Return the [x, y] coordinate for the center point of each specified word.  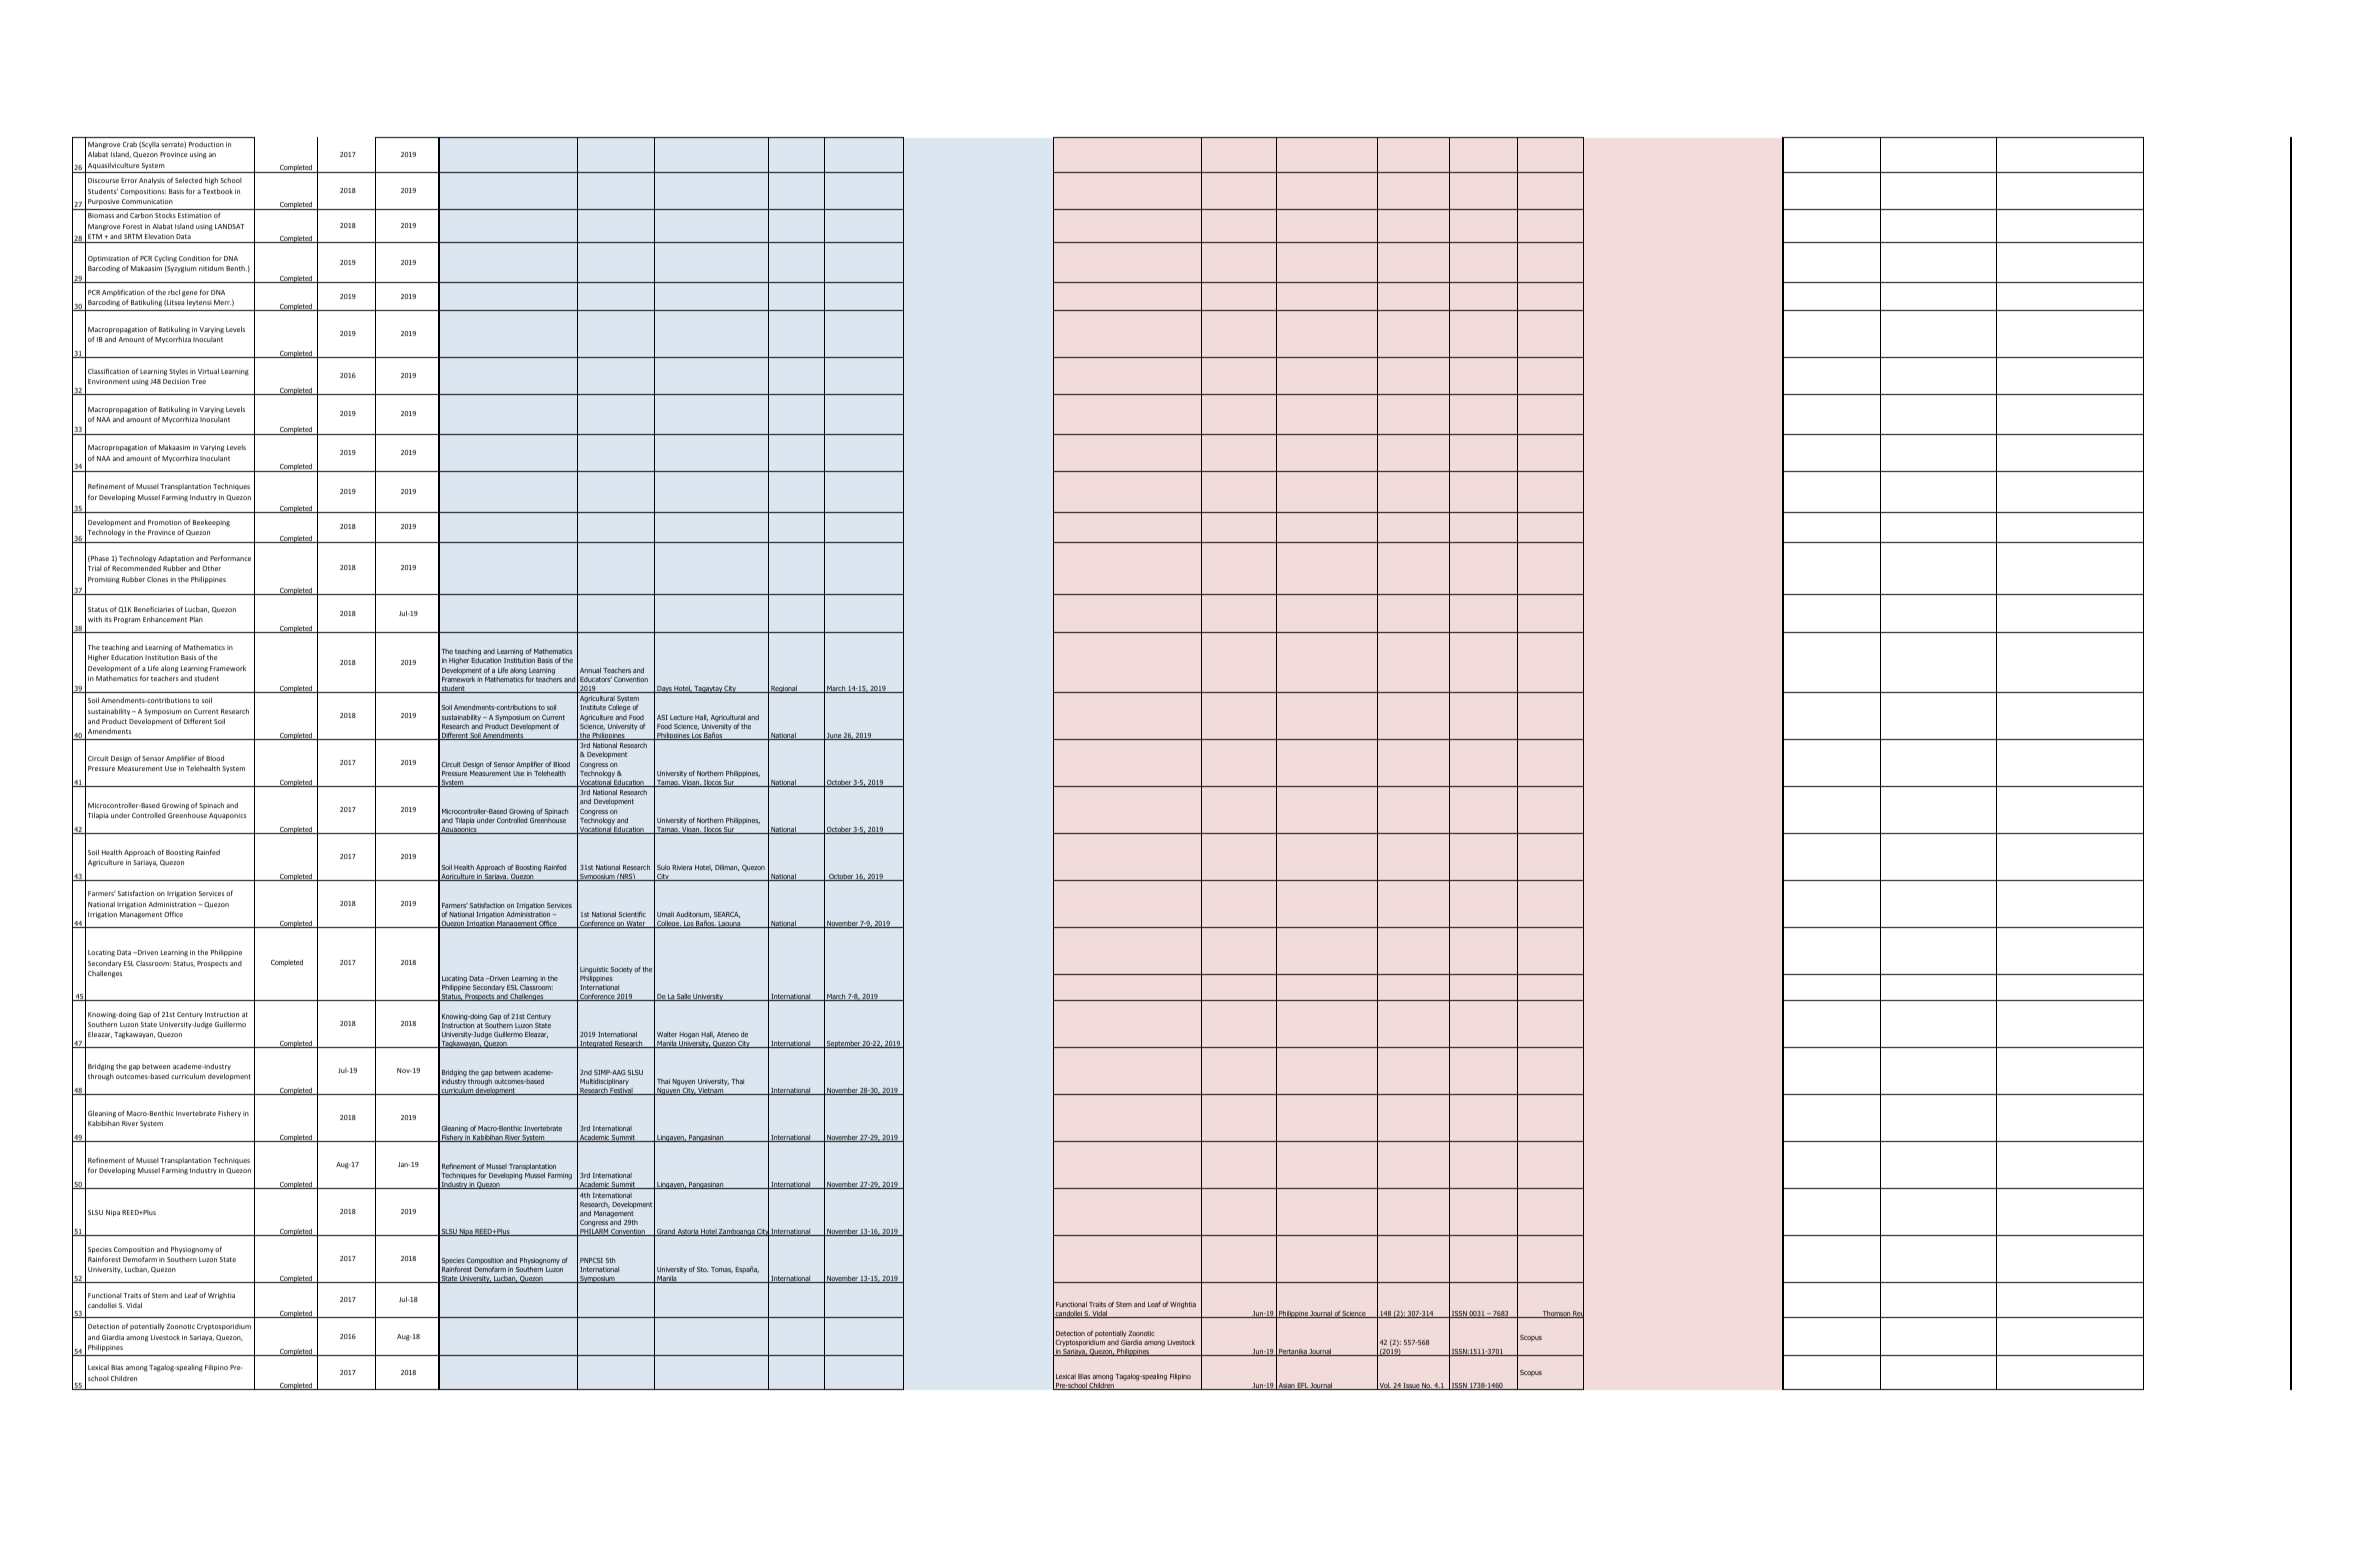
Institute [593, 707]
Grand [666, 1232]
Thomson [1556, 1314]
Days [664, 689]
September [843, 1044]
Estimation [195, 215]
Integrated [596, 1044]
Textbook [217, 191]
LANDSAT [229, 226]
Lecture [681, 717]
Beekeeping [211, 523]
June [834, 736]
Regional [784, 689]
